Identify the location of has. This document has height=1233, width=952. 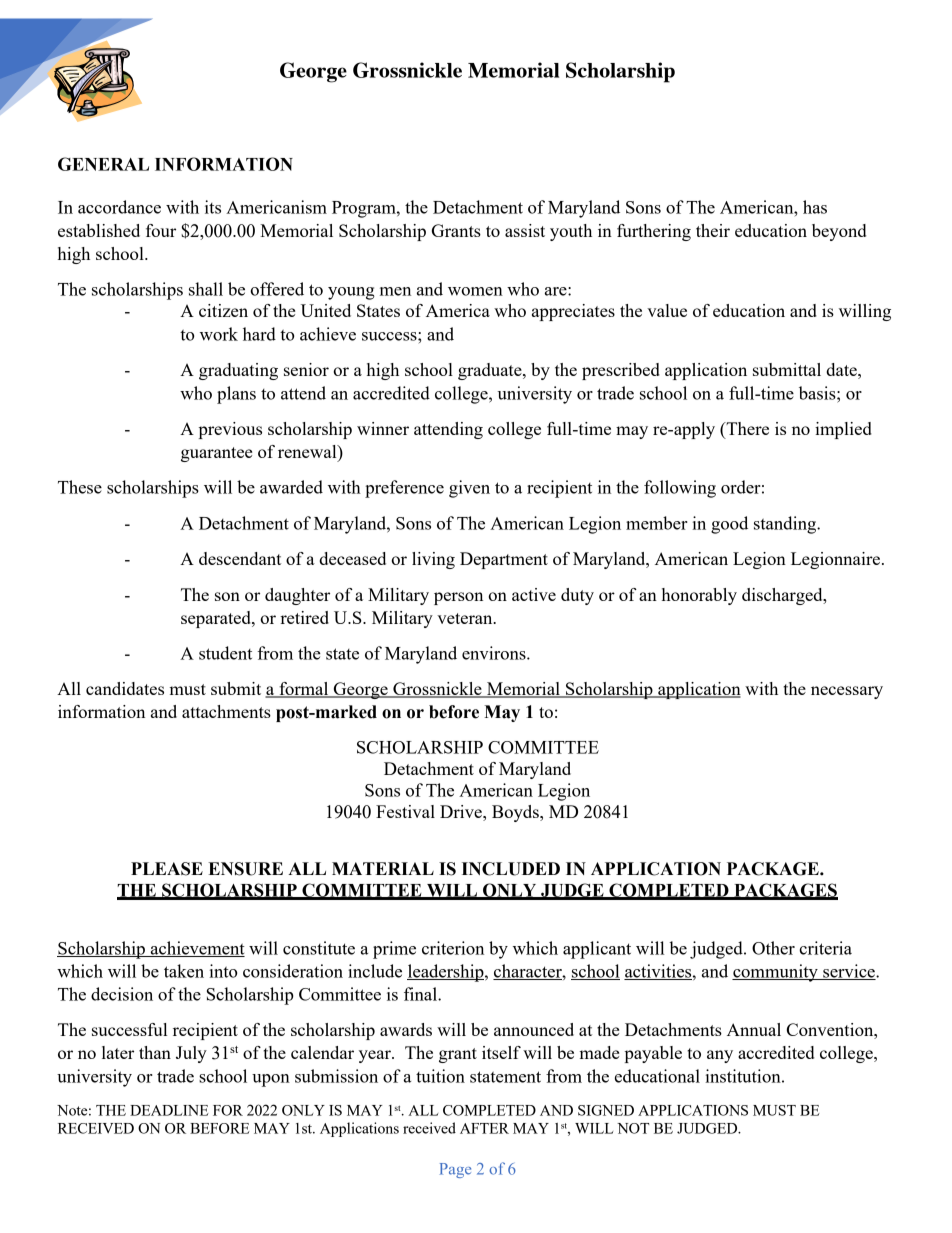
(815, 207).
